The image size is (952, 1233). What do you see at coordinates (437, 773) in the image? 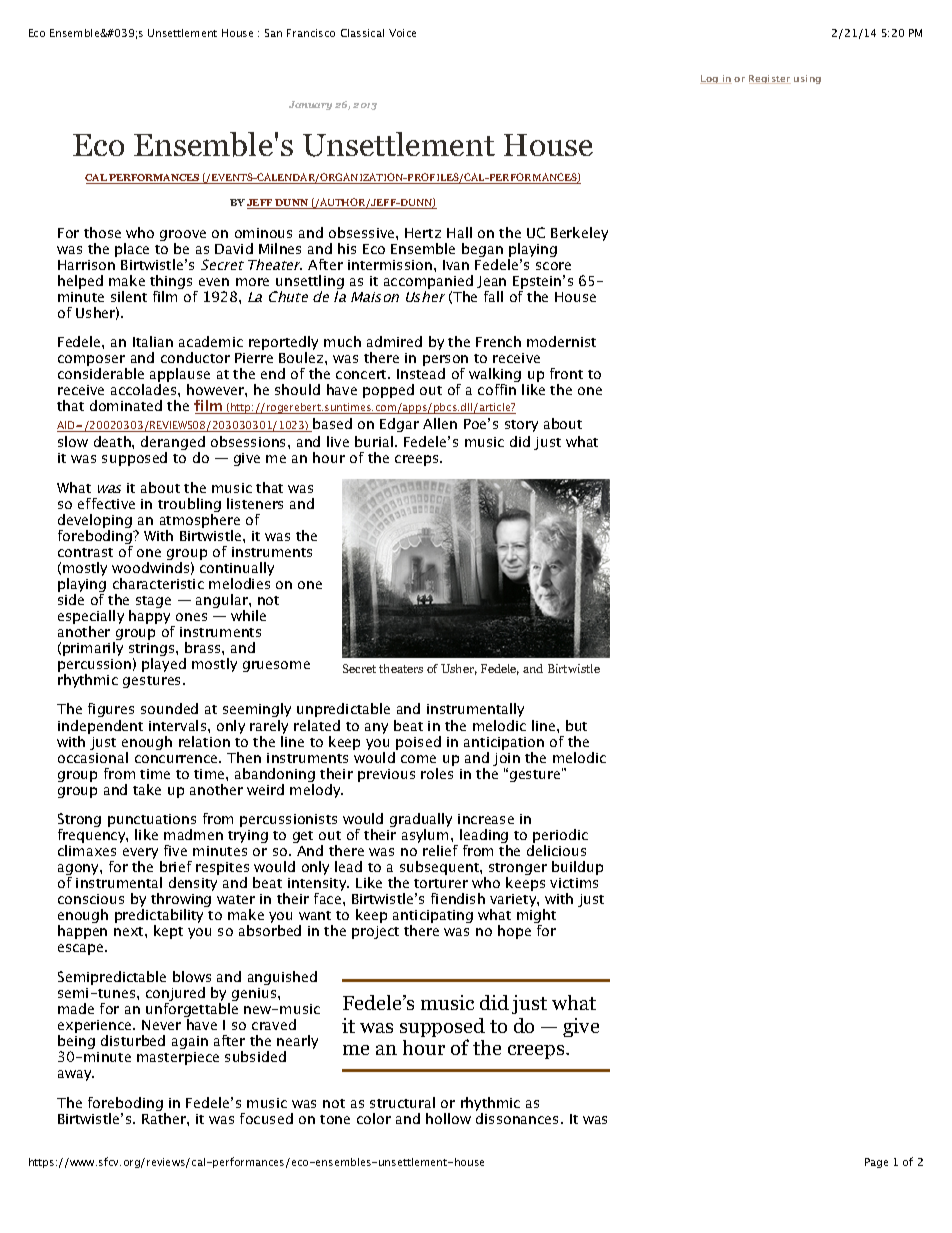
I see `roles` at bounding box center [437, 773].
